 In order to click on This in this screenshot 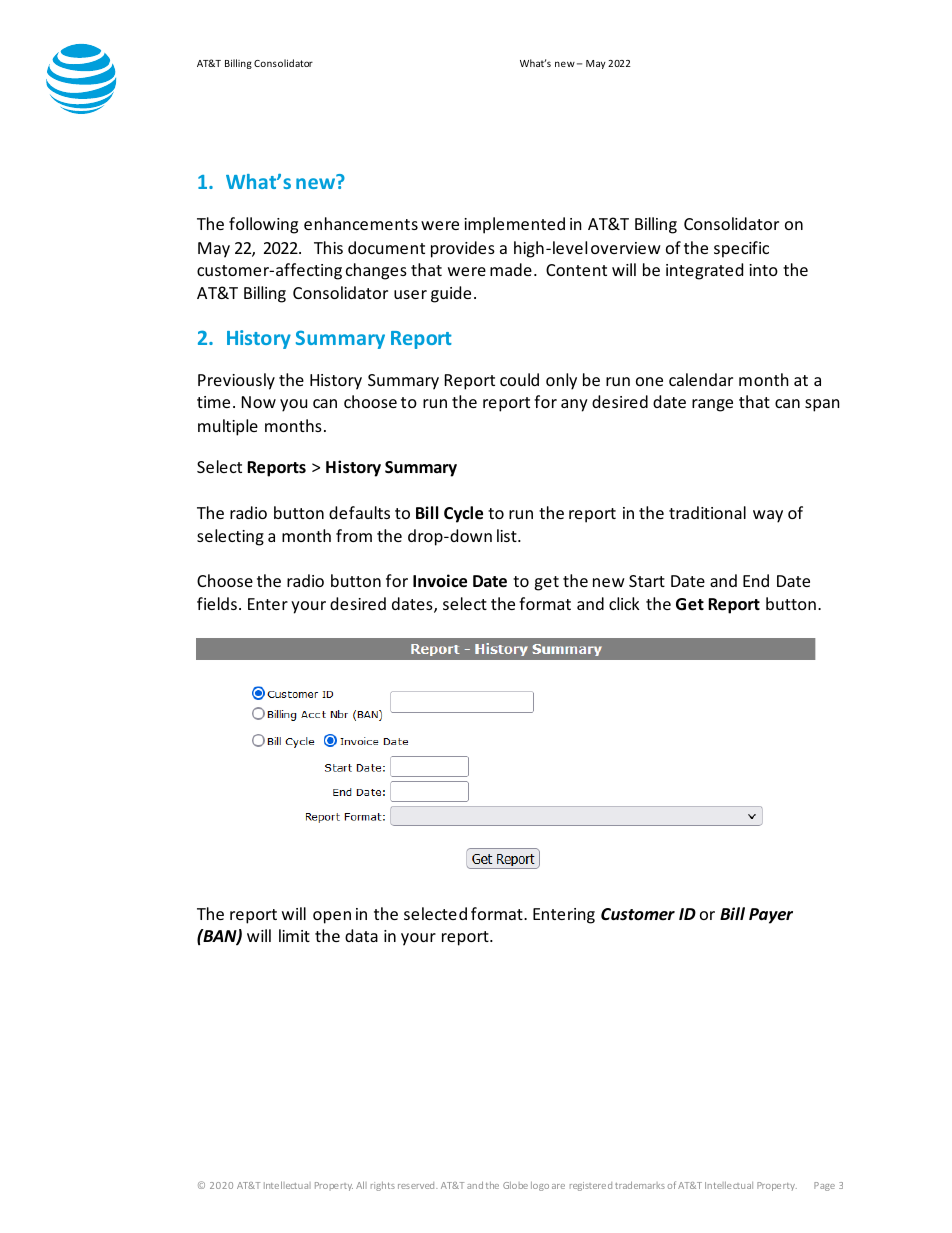, I will do `click(328, 247)`.
